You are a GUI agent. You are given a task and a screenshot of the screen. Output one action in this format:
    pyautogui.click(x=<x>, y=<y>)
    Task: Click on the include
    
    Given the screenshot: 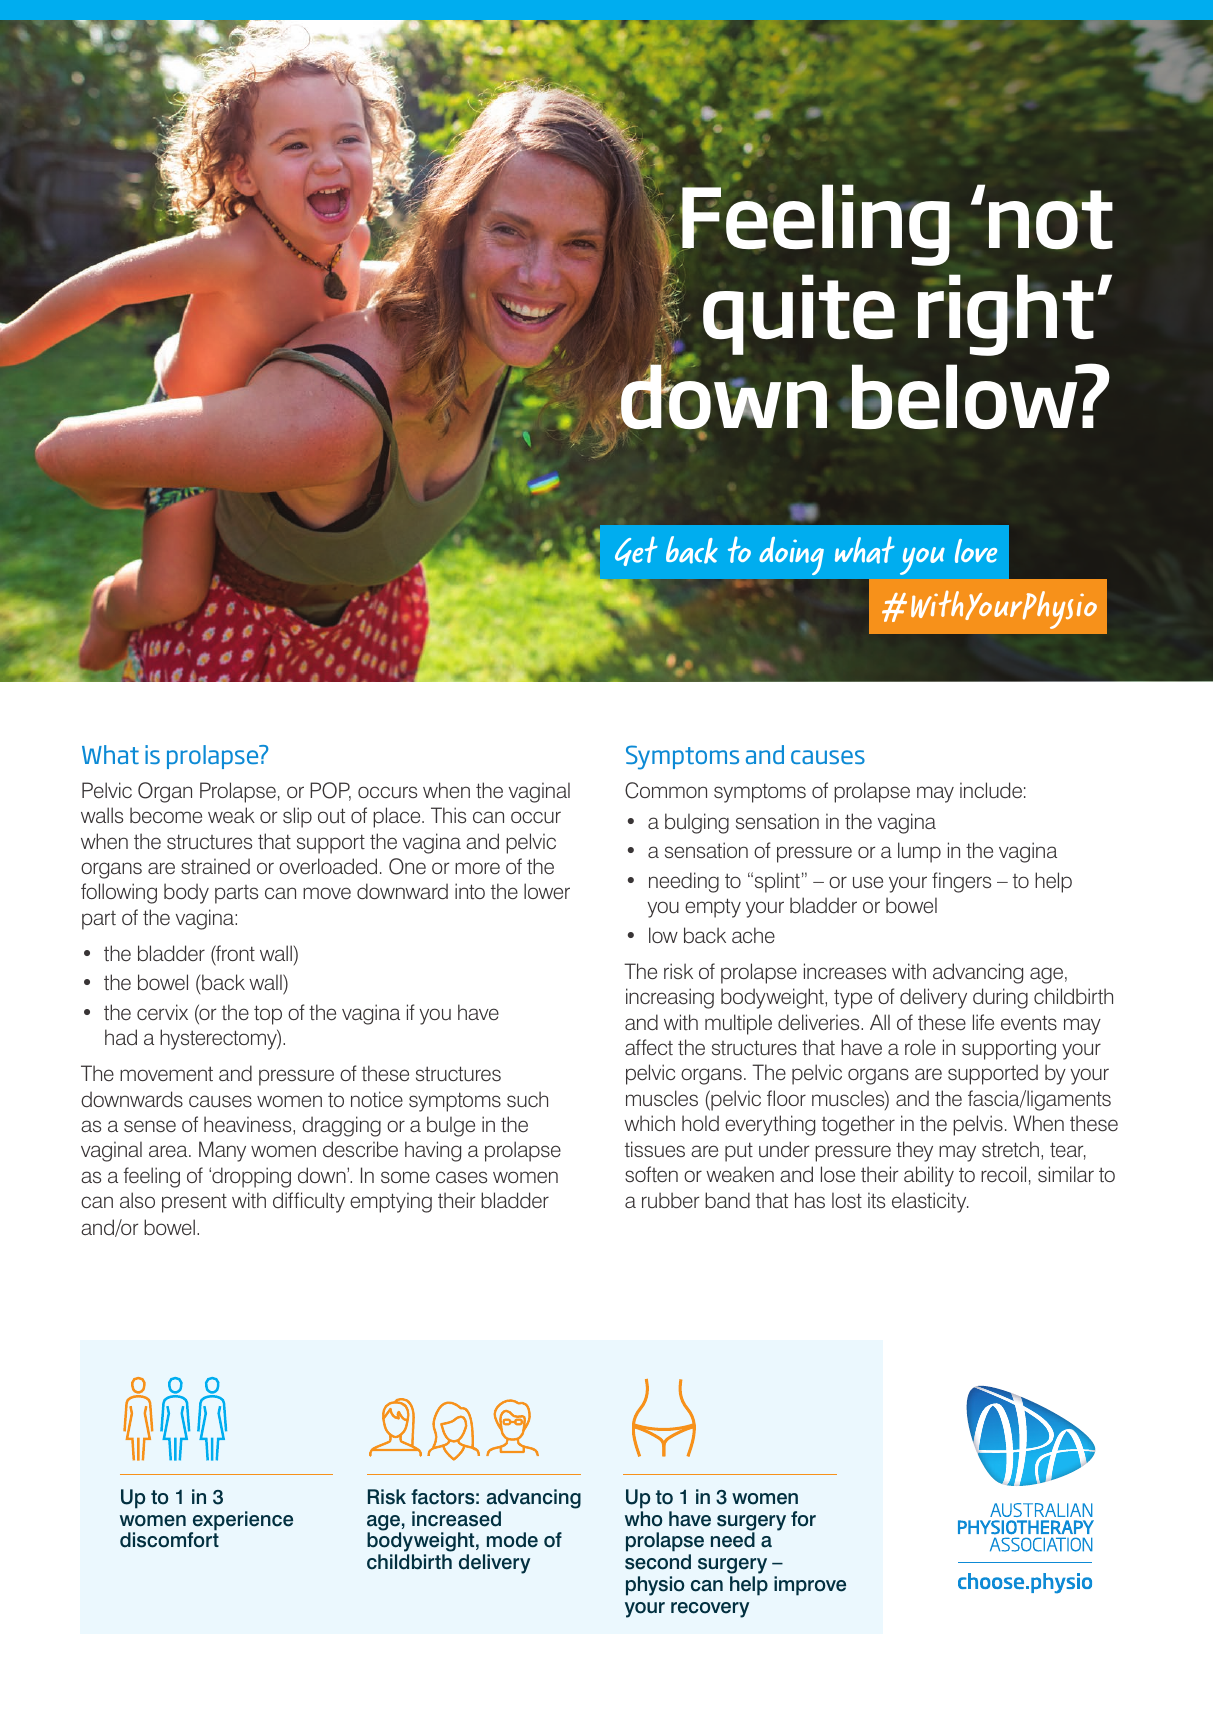 What is the action you would take?
    pyautogui.click(x=991, y=790)
